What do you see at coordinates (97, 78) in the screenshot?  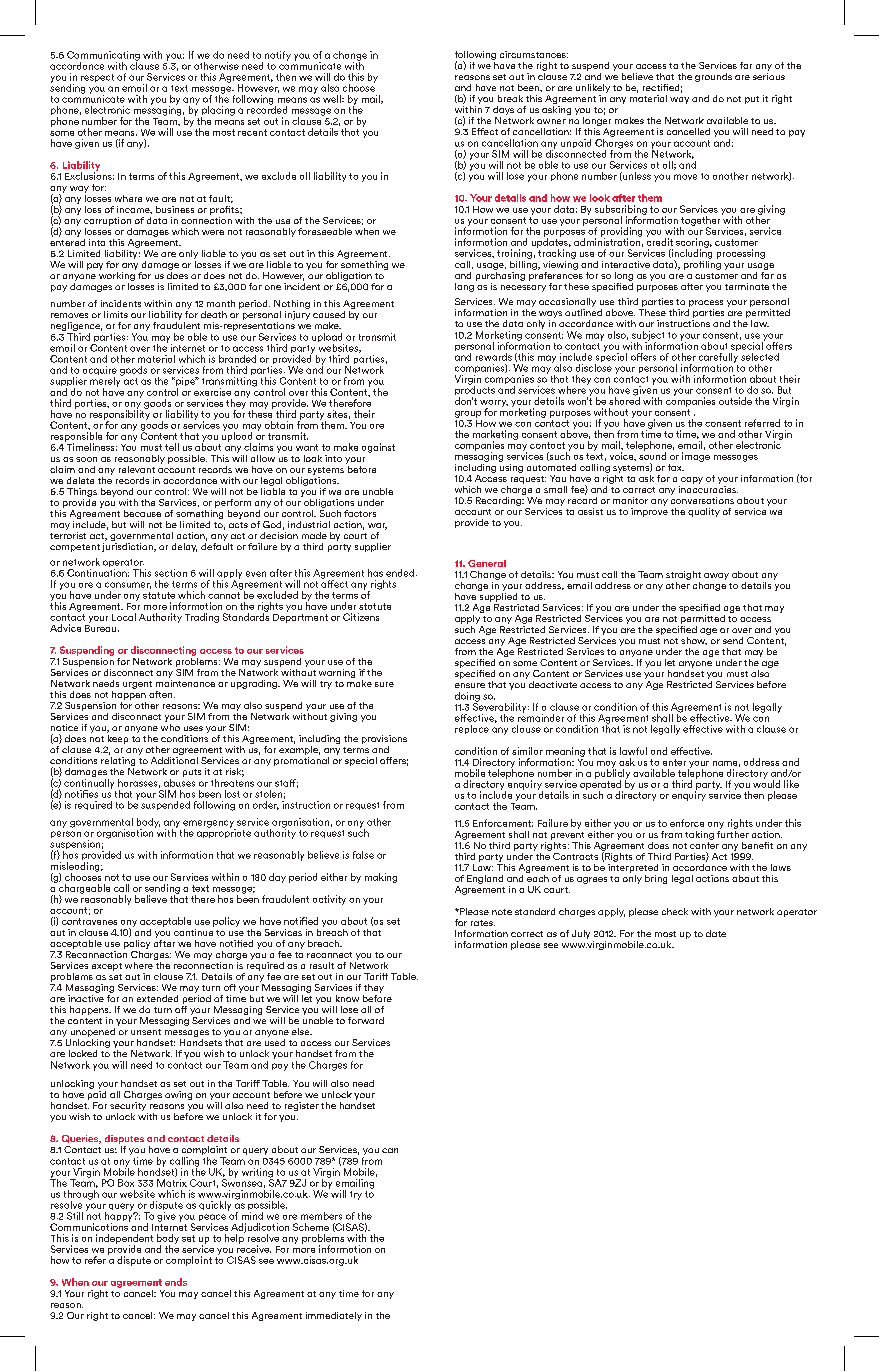 I see `respect` at bounding box center [97, 78].
